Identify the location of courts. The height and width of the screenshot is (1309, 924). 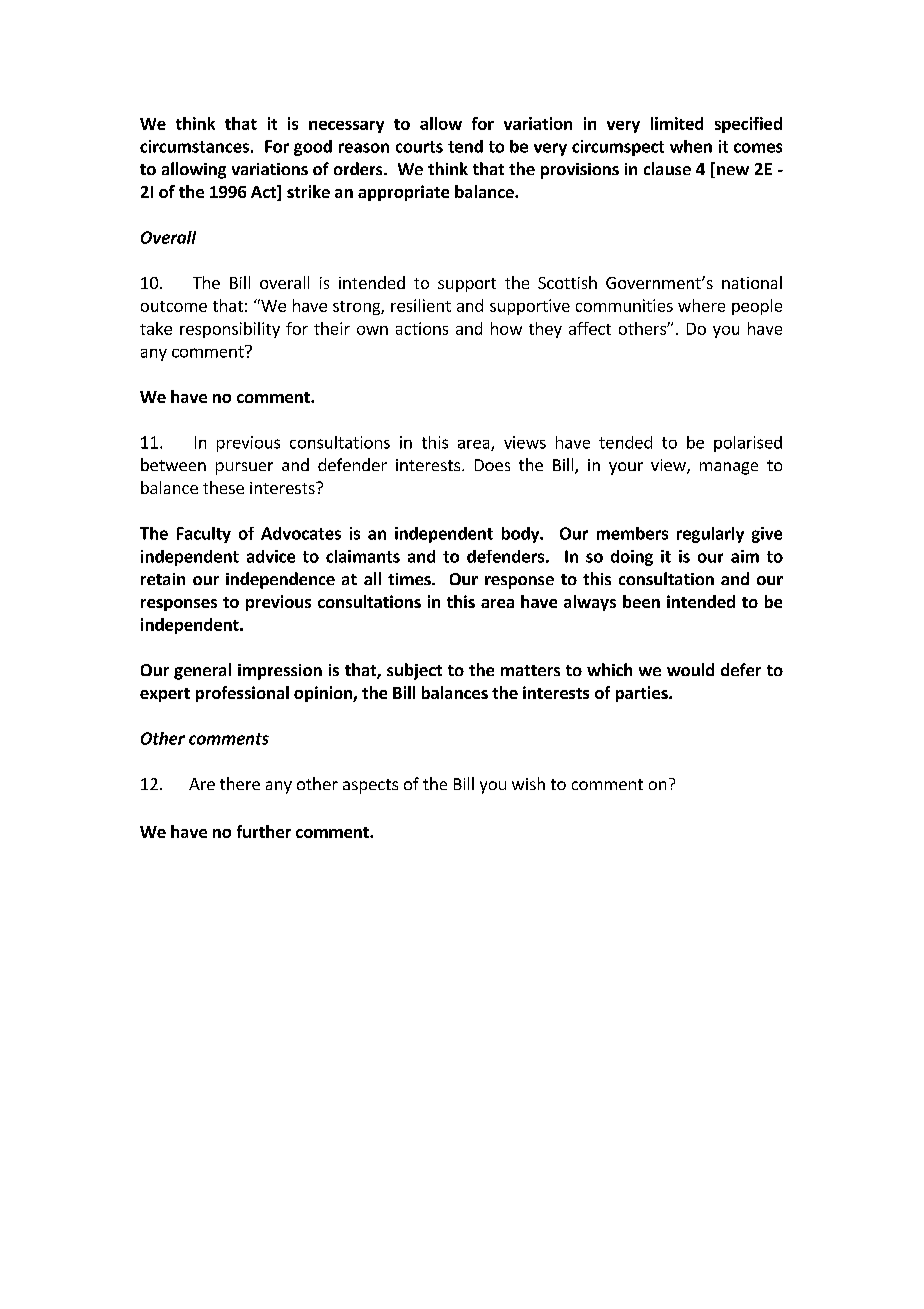
(419, 147).
